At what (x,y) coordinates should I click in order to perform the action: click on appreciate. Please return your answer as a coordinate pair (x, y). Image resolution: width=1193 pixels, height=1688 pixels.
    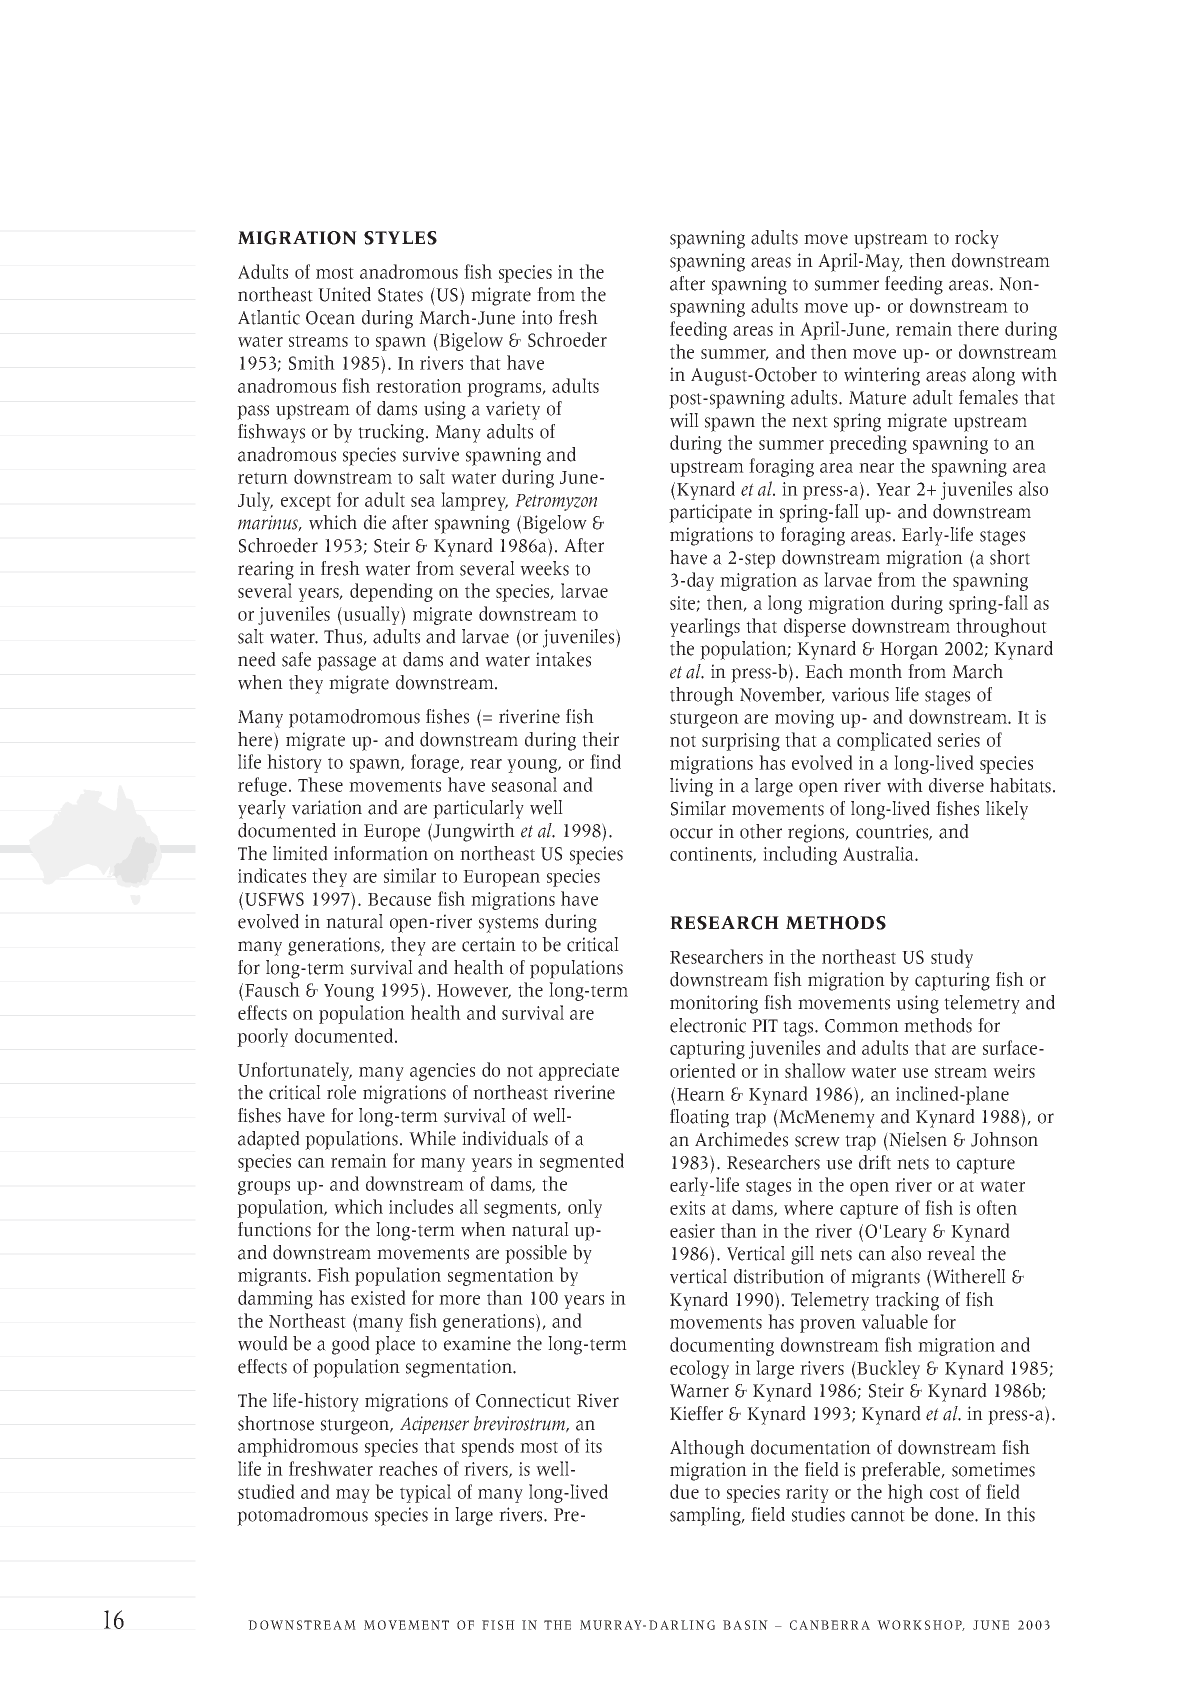
    Looking at the image, I should click on (579, 1072).
